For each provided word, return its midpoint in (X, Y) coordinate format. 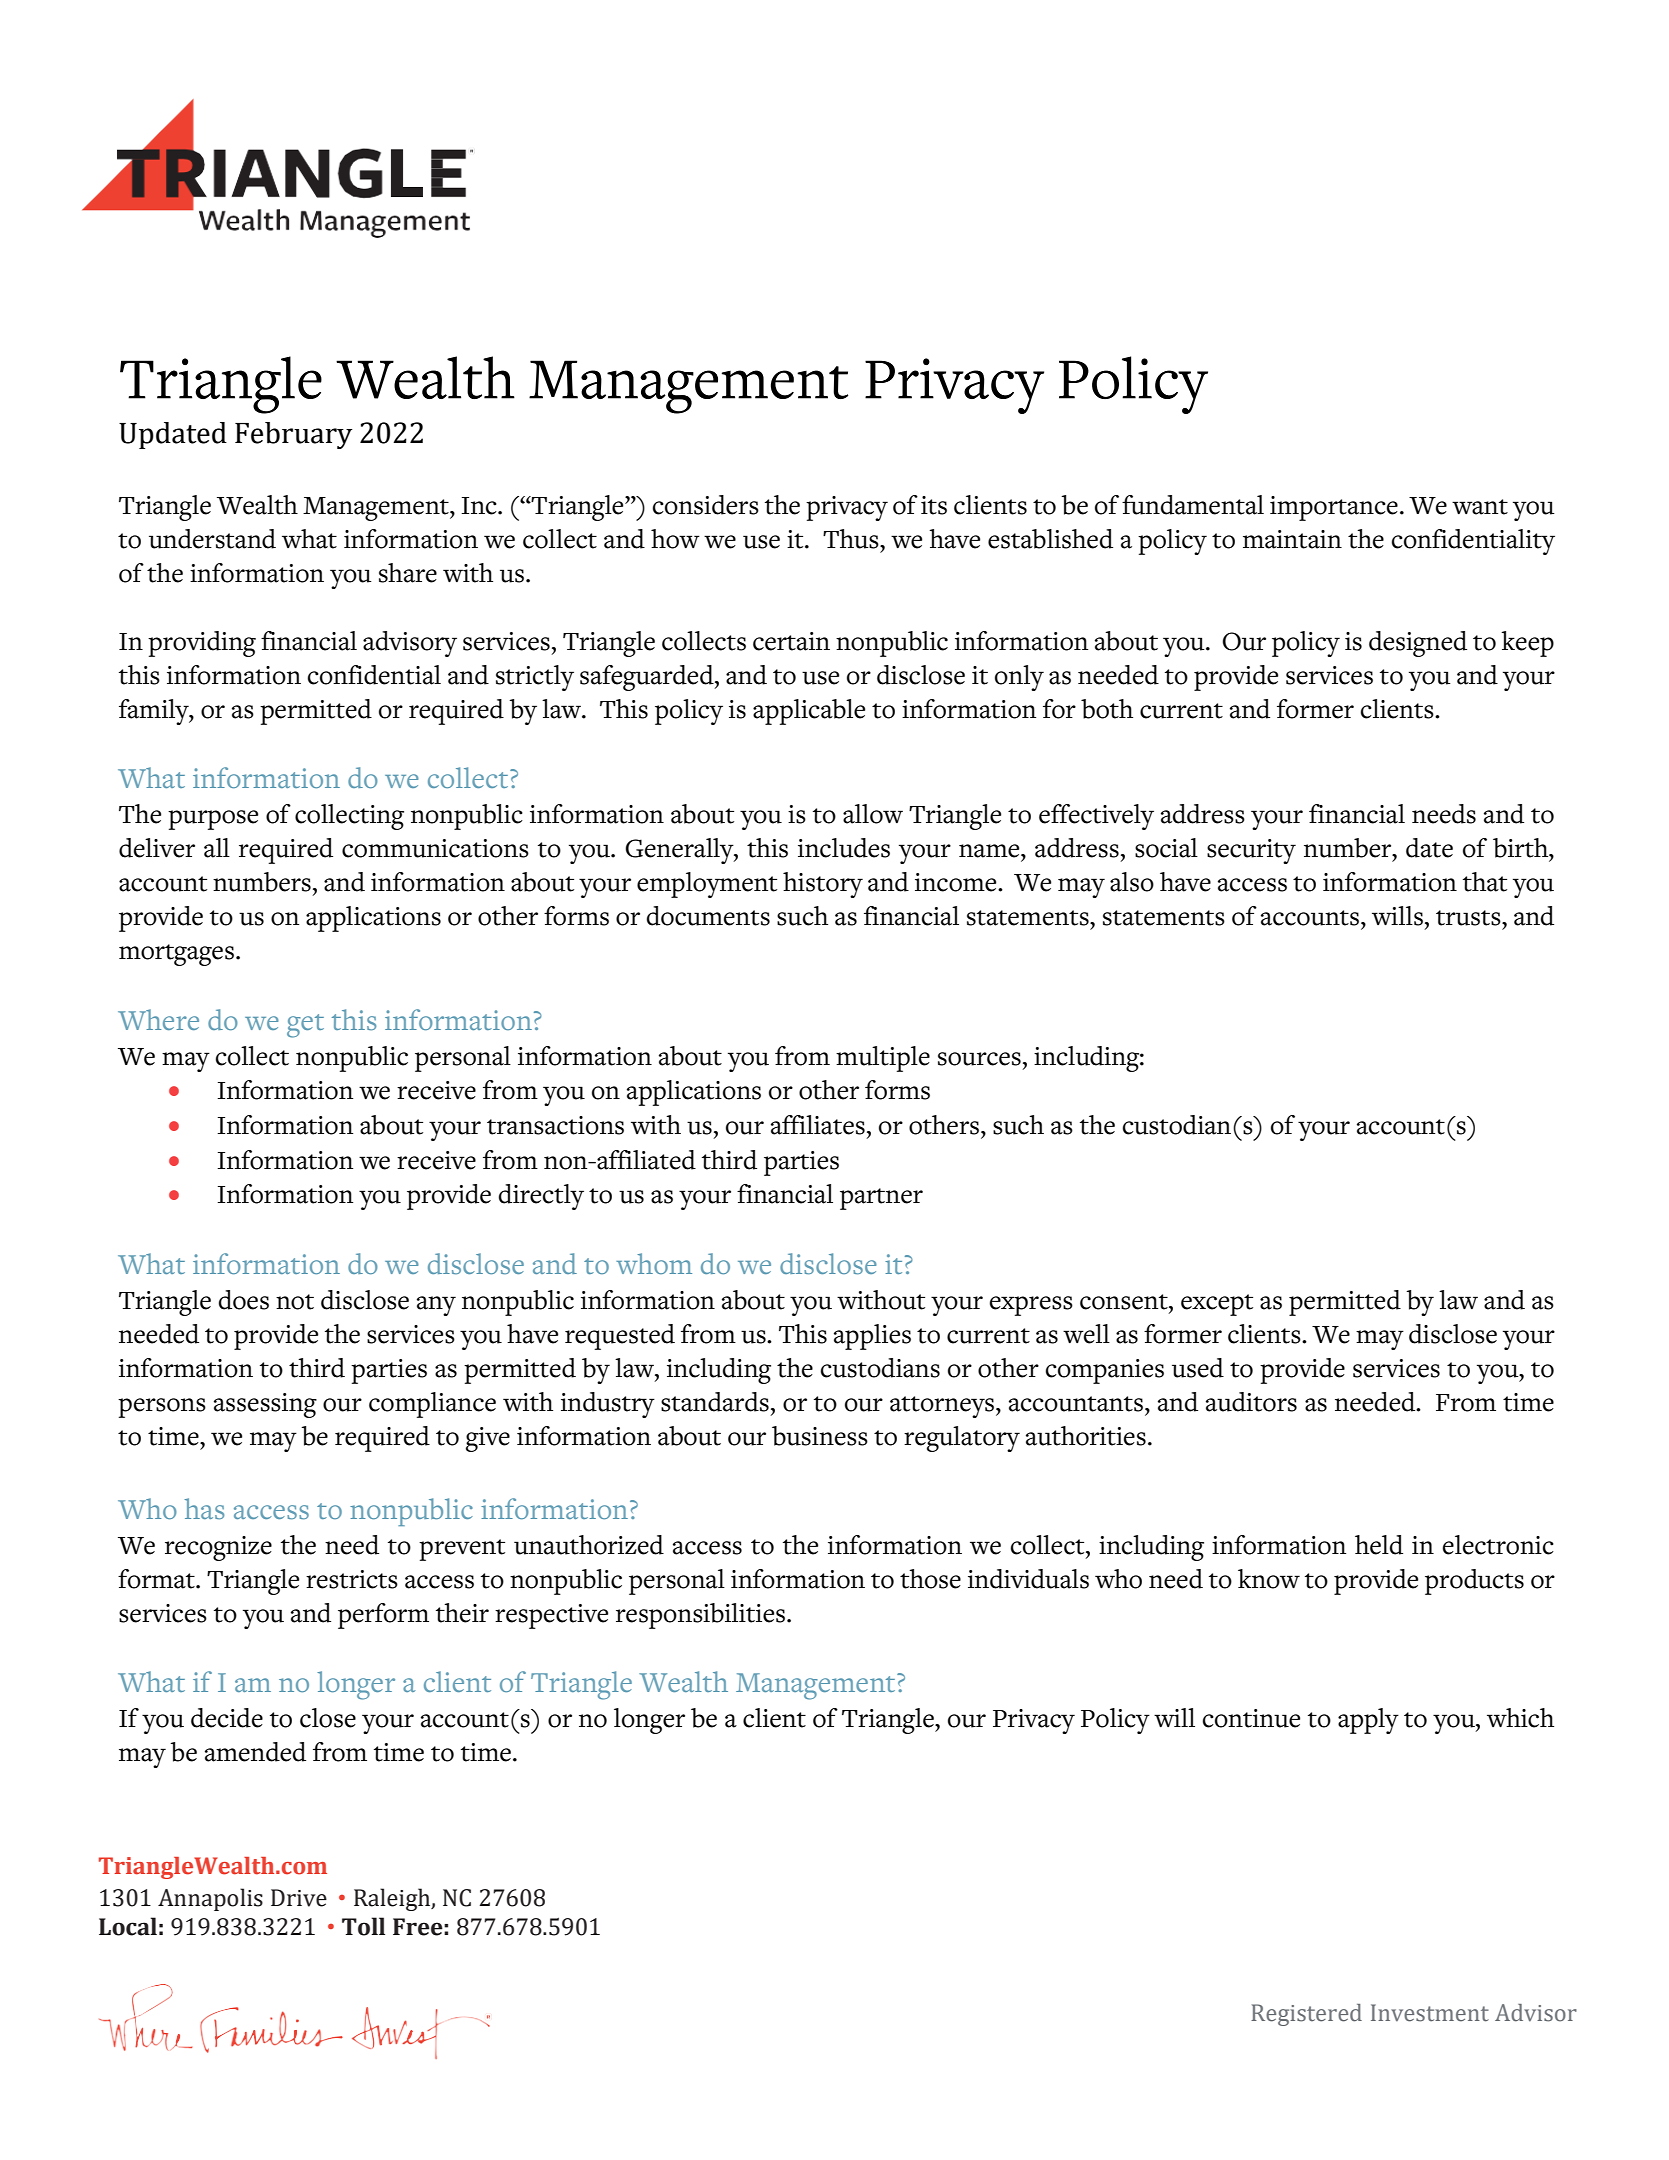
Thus (852, 539)
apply (1368, 1721)
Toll (363, 1926)
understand (212, 539)
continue (1251, 1718)
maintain (1292, 539)
